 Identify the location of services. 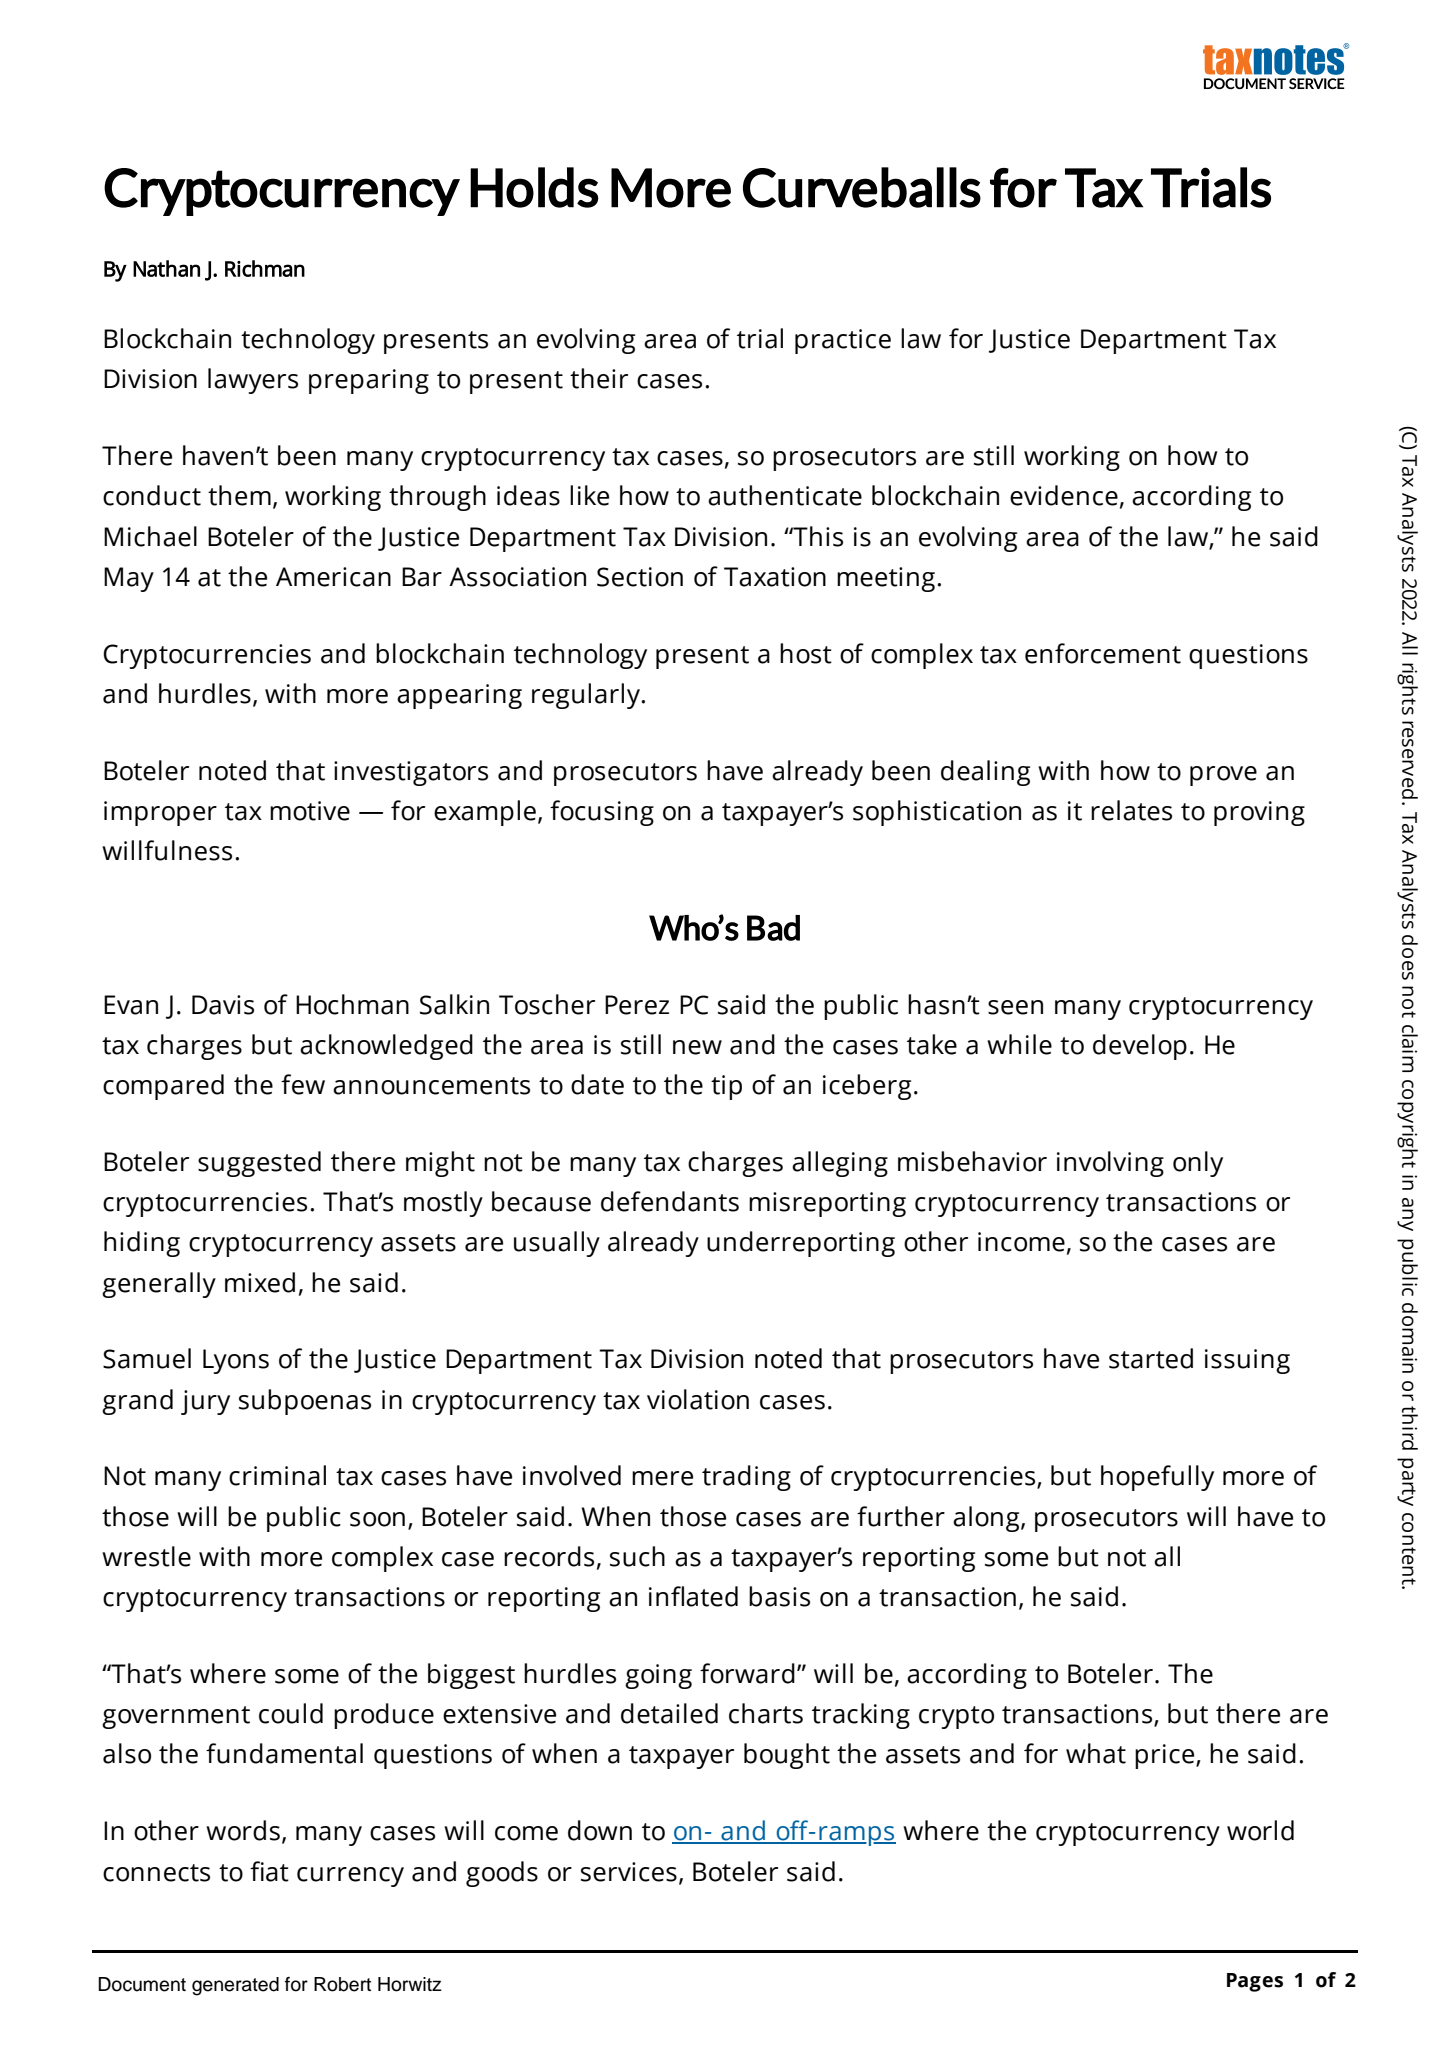
(629, 1872).
